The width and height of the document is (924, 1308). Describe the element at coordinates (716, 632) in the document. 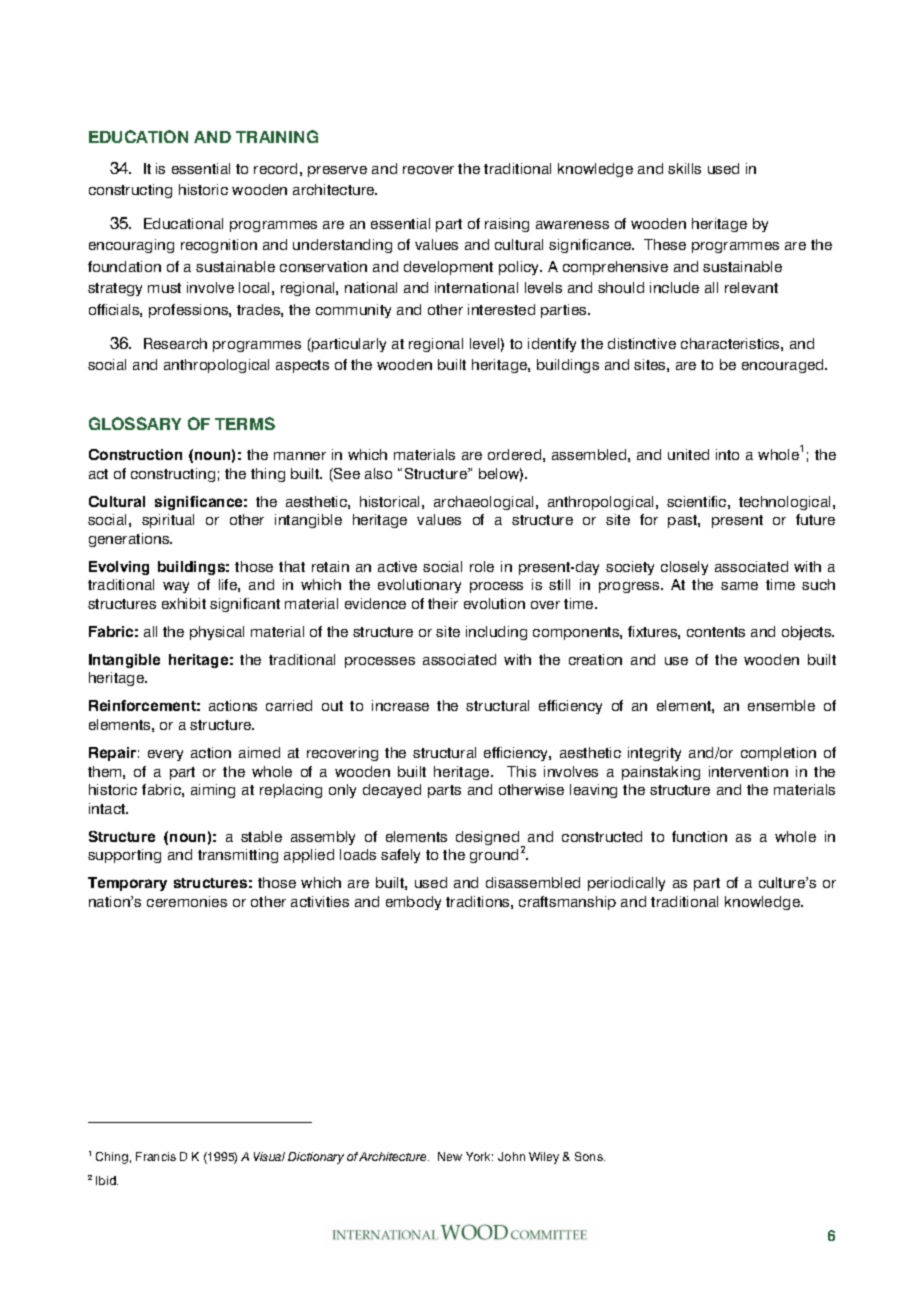

I see `contents` at that location.
